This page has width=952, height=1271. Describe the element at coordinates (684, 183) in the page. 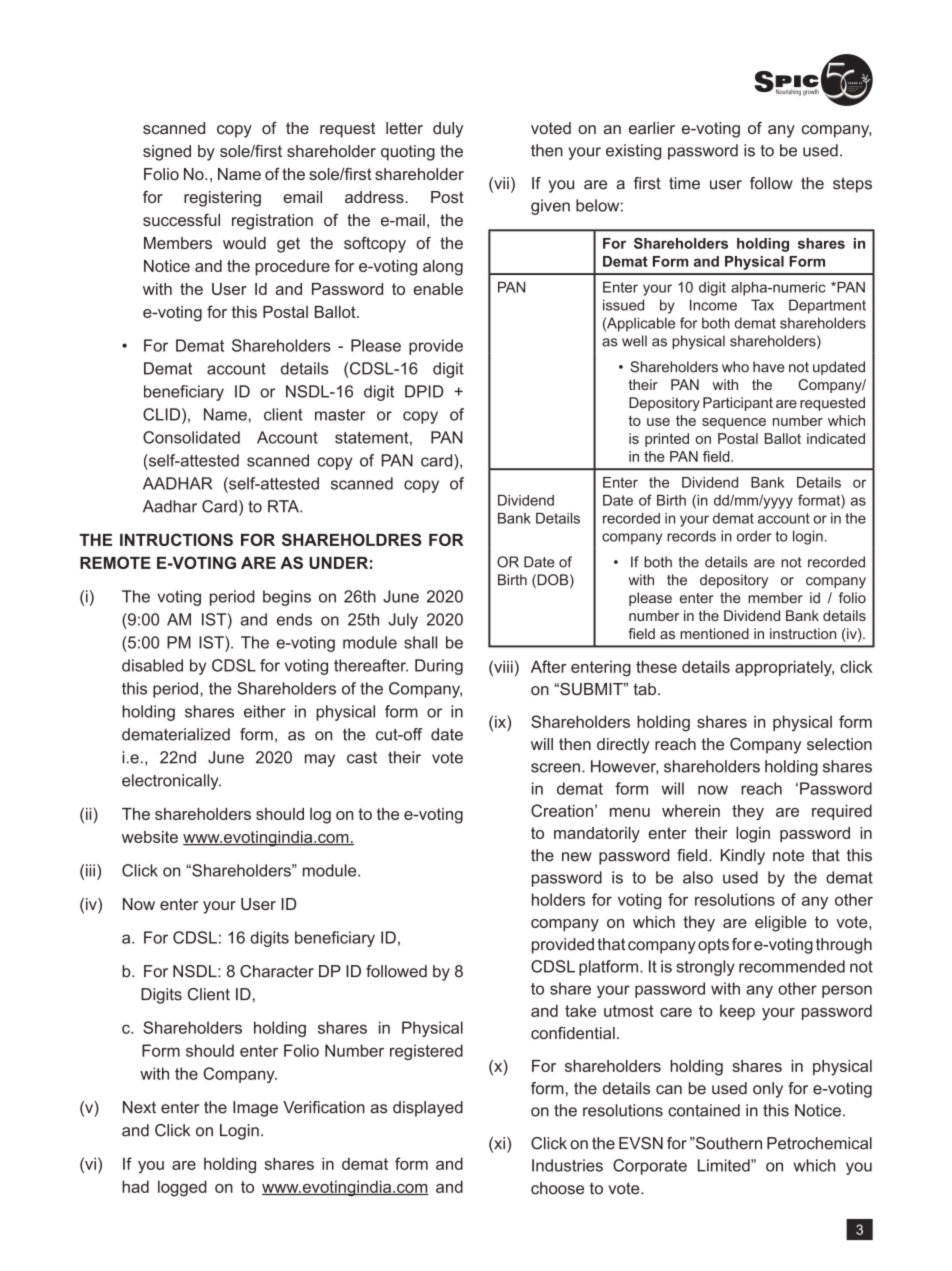

I see `time` at that location.
